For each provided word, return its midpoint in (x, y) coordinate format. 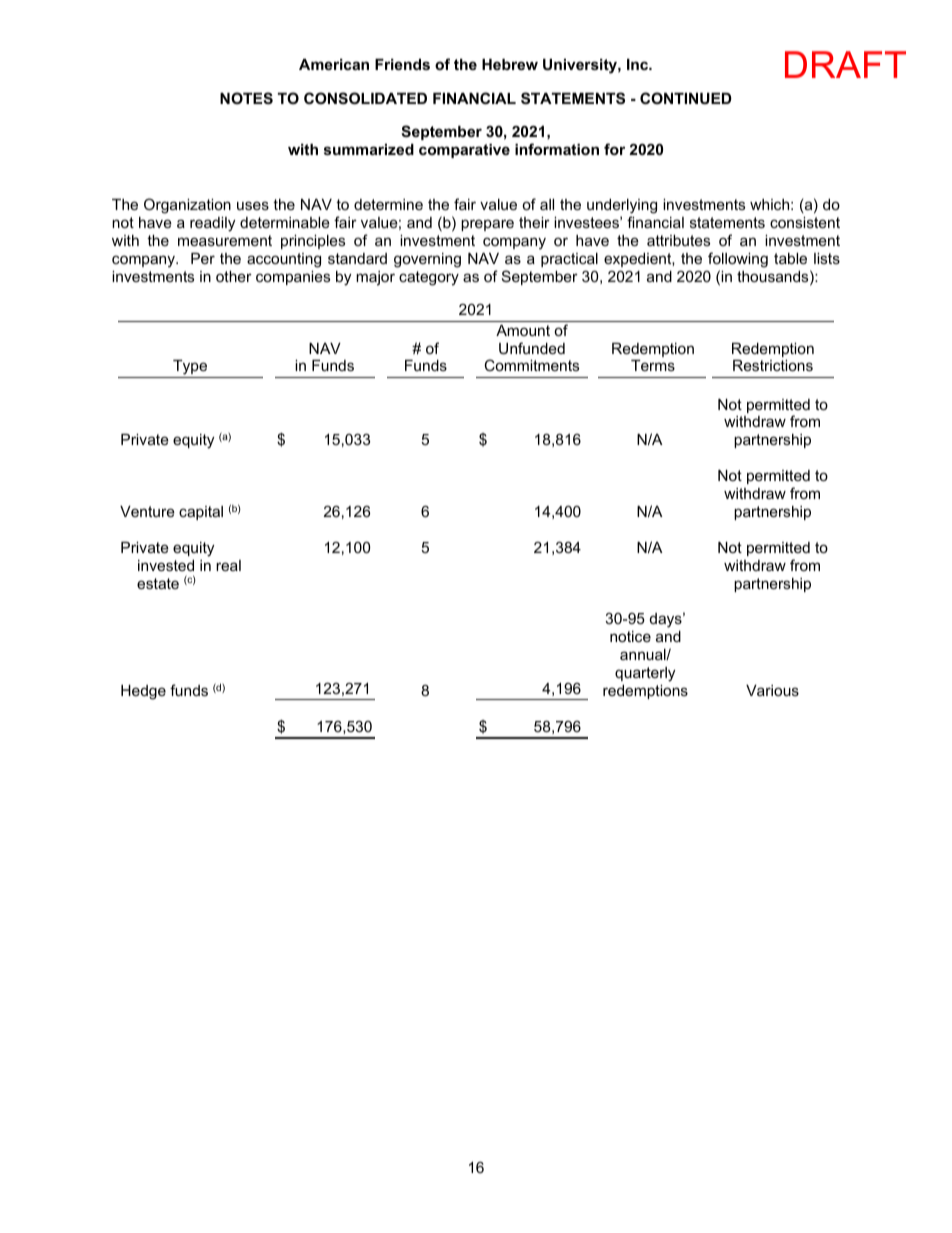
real (228, 565)
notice (630, 636)
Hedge (143, 692)
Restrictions (773, 365)
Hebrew (510, 64)
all (547, 204)
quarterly (645, 674)
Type (190, 369)
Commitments (531, 365)
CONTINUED (686, 98)
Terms (653, 365)
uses (253, 205)
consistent (805, 222)
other (234, 276)
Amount (523, 330)
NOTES (246, 98)
